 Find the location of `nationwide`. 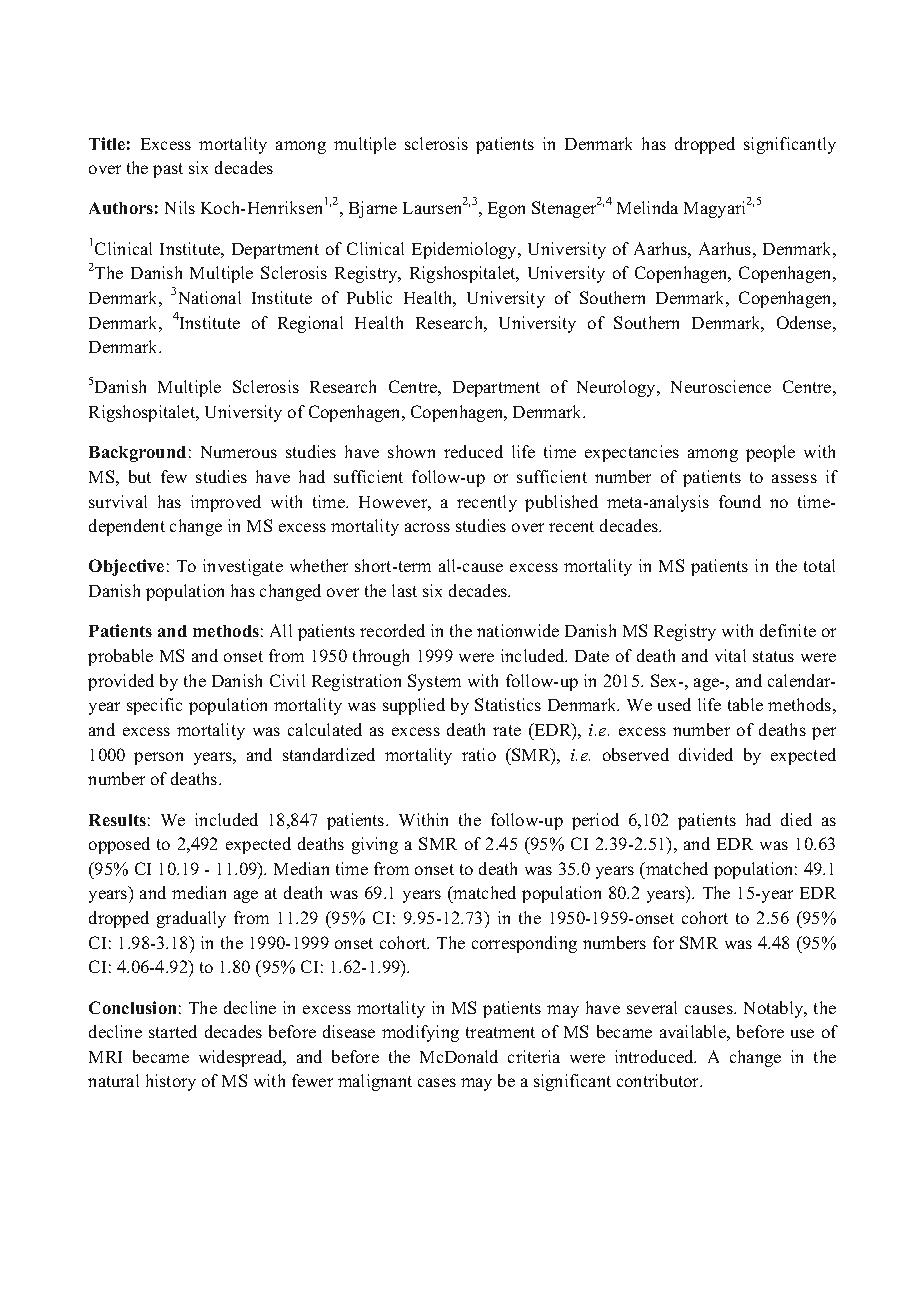

nationwide is located at coordinates (518, 630).
